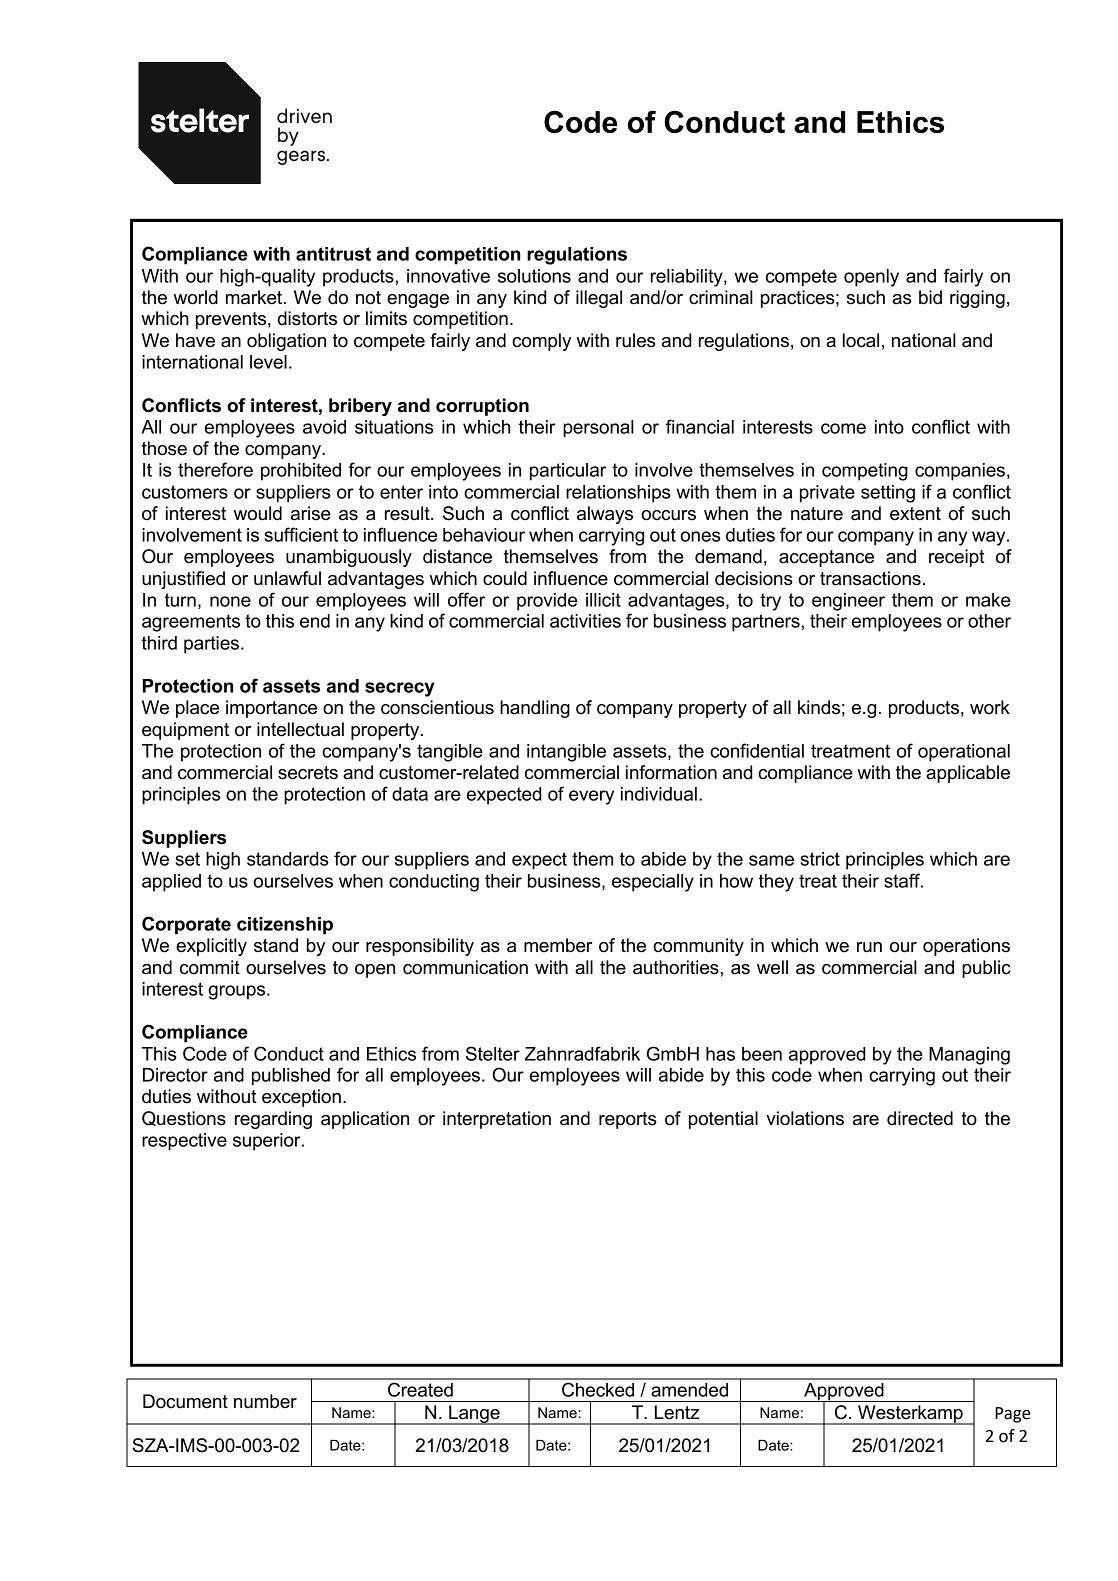 This screenshot has height=1581, width=1118. Describe the element at coordinates (599, 299) in the screenshot. I see `illegal` at that location.
